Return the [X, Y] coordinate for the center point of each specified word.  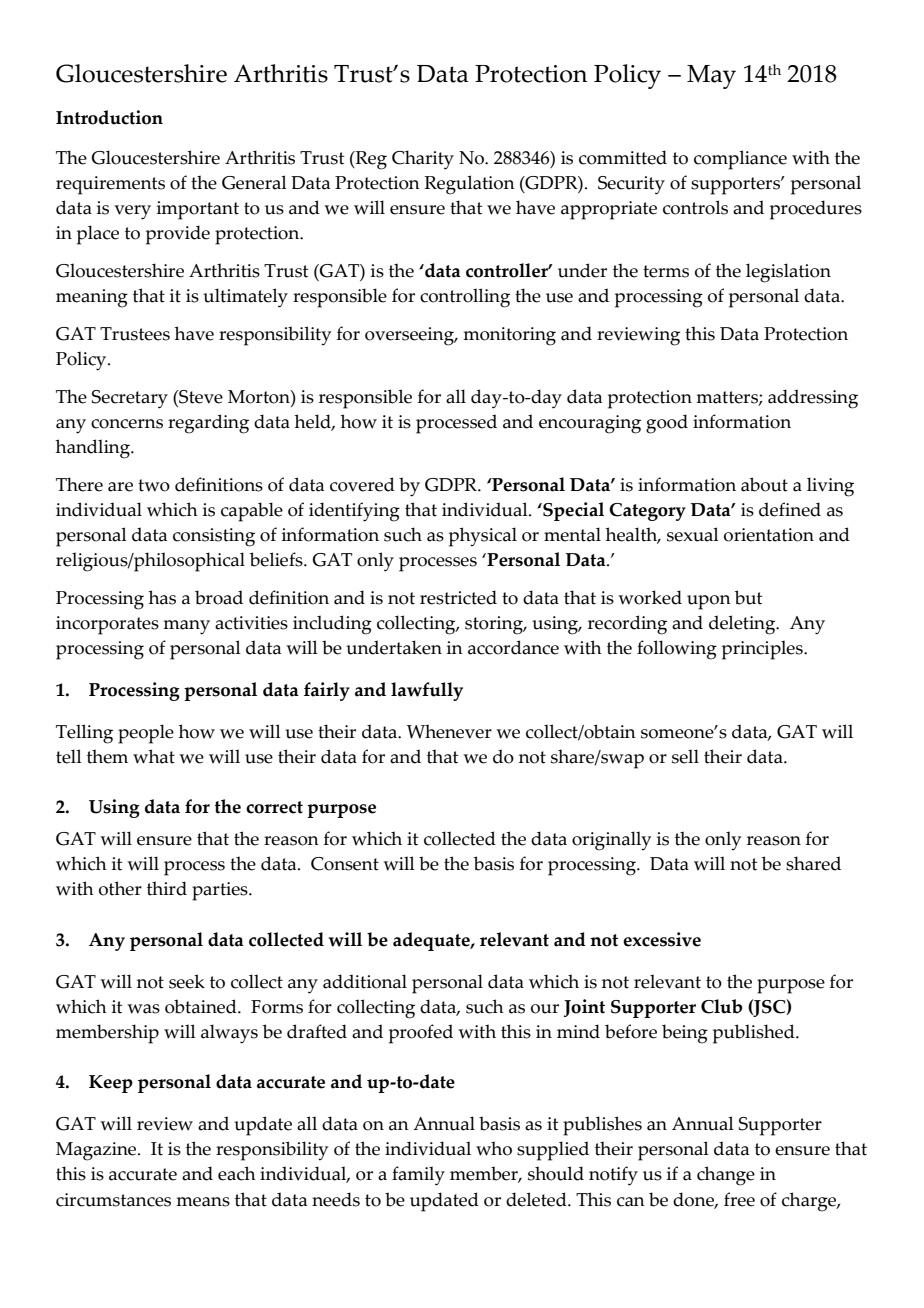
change [726, 1176]
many [186, 627]
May [711, 77]
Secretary [130, 399]
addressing [813, 399]
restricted [458, 597]
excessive [662, 939]
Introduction [109, 117]
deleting [743, 625]
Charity [423, 160]
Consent [345, 864]
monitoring [509, 336]
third [167, 888]
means [203, 1202]
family [418, 1176]
